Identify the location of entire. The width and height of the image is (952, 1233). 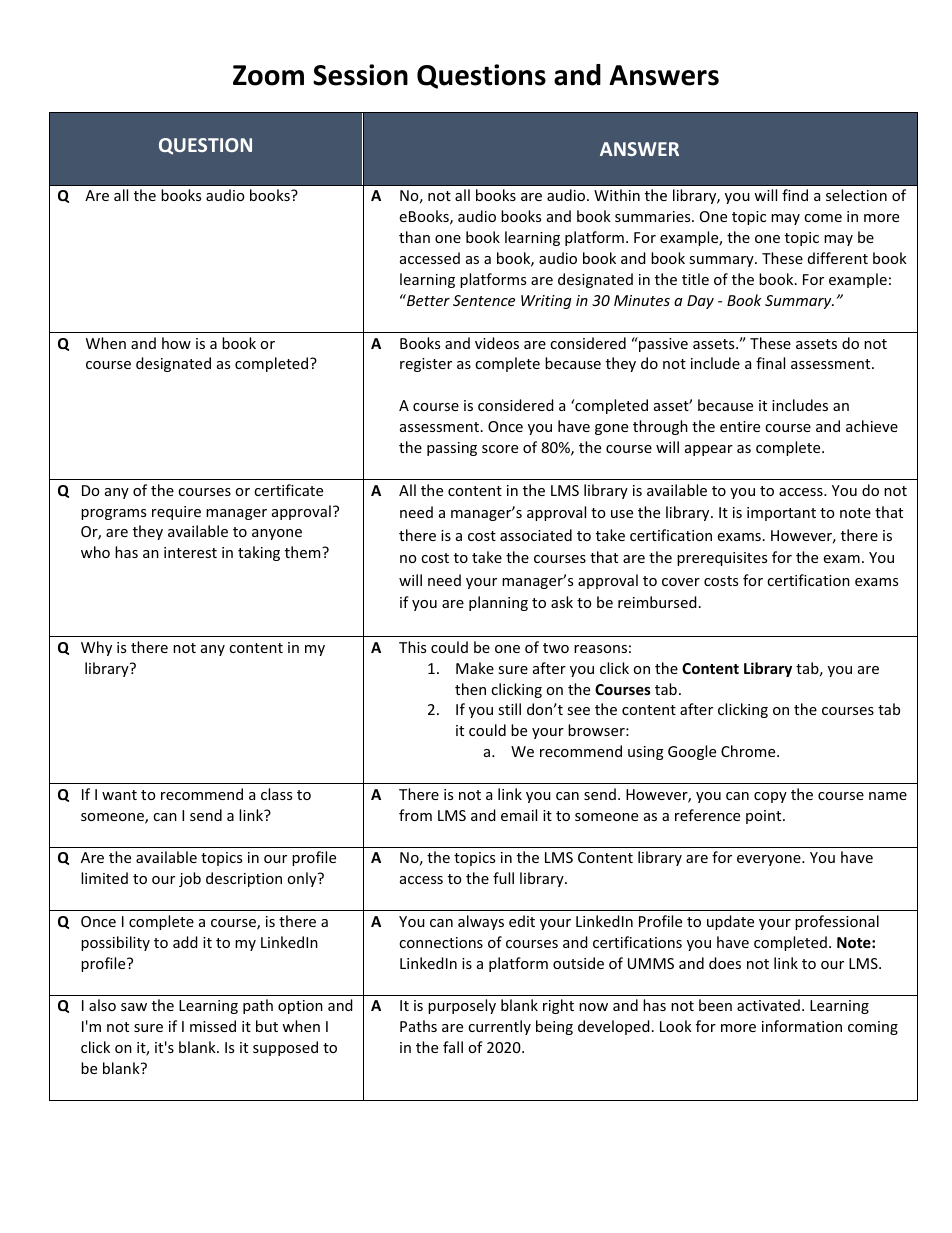
(740, 426).
